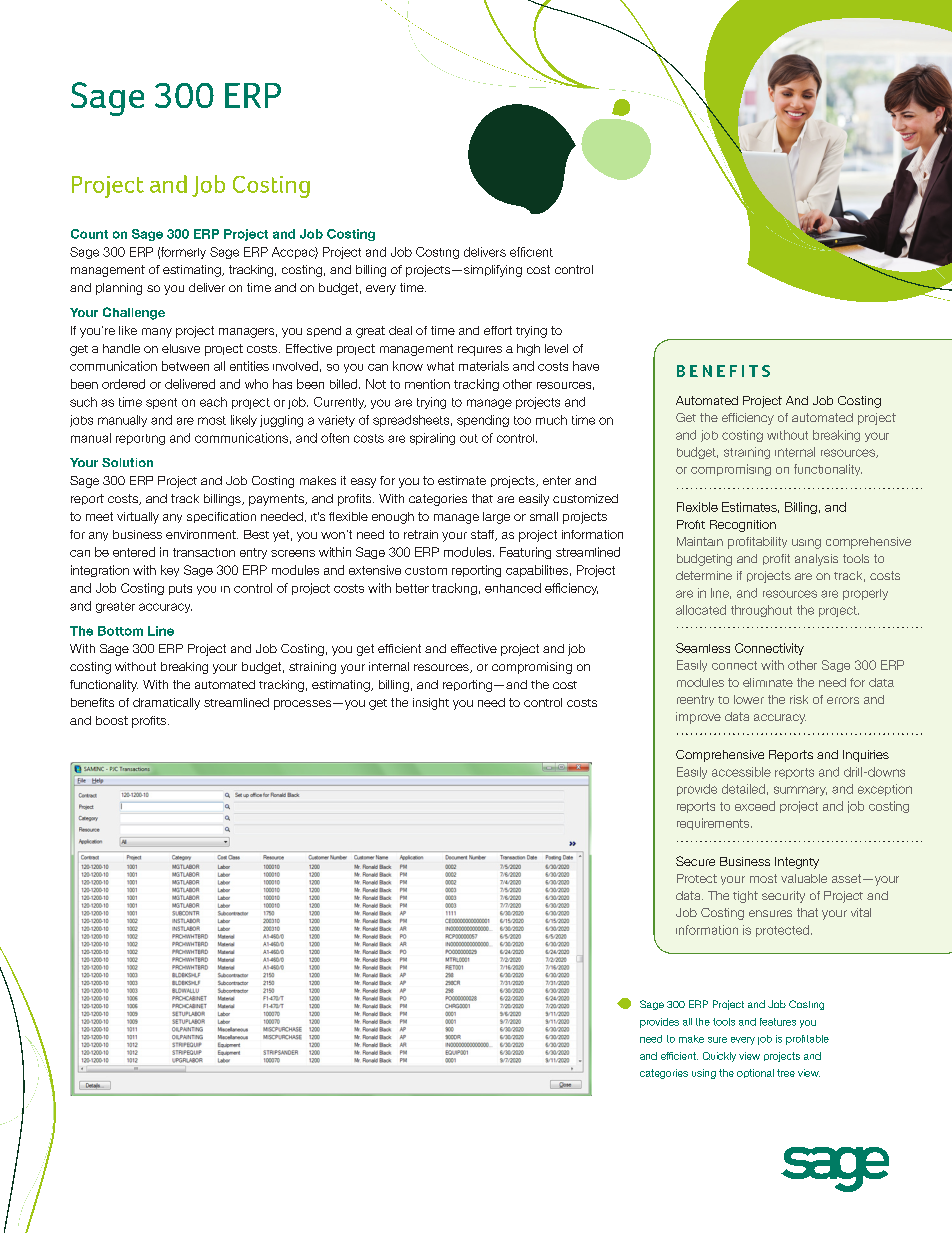 The width and height of the screenshot is (952, 1233). Describe the element at coordinates (431, 704) in the screenshot. I see `insight` at that location.
